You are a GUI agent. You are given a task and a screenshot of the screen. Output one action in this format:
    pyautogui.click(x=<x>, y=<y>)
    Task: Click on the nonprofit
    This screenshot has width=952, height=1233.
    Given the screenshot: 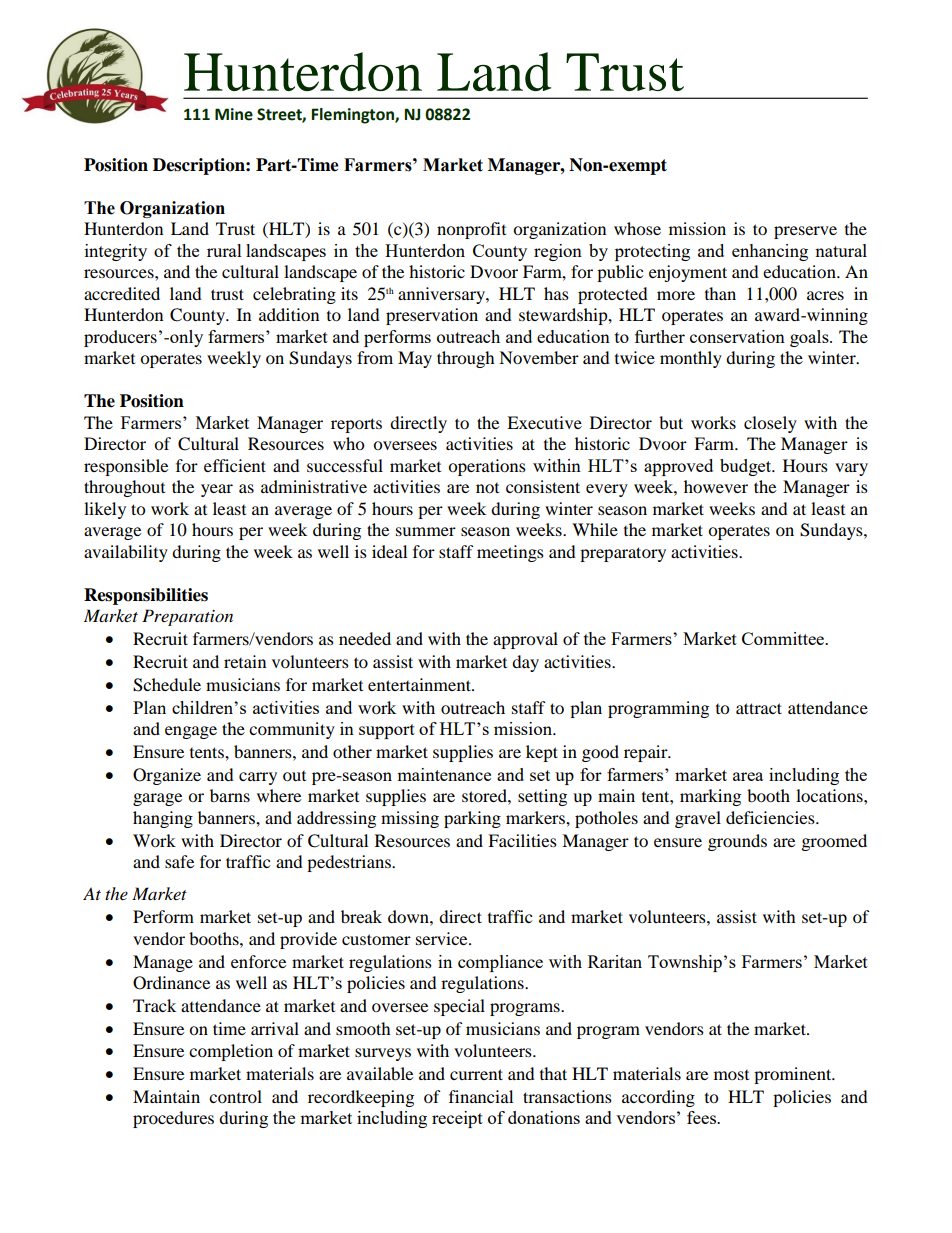 What is the action you would take?
    pyautogui.click(x=471, y=230)
